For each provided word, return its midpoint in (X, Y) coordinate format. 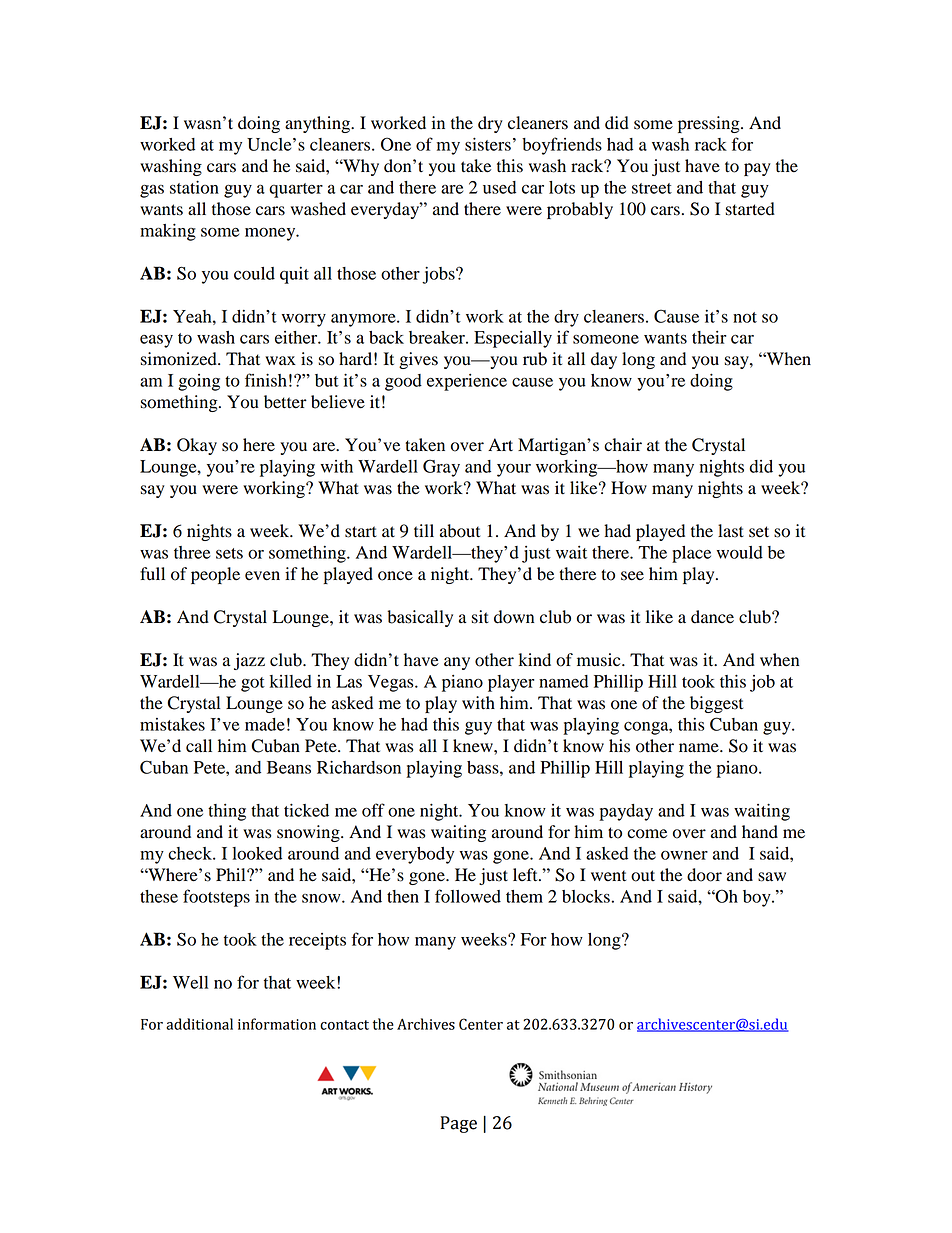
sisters (488, 144)
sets (229, 553)
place (691, 554)
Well (190, 982)
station (194, 187)
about (460, 531)
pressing (710, 124)
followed (468, 896)
